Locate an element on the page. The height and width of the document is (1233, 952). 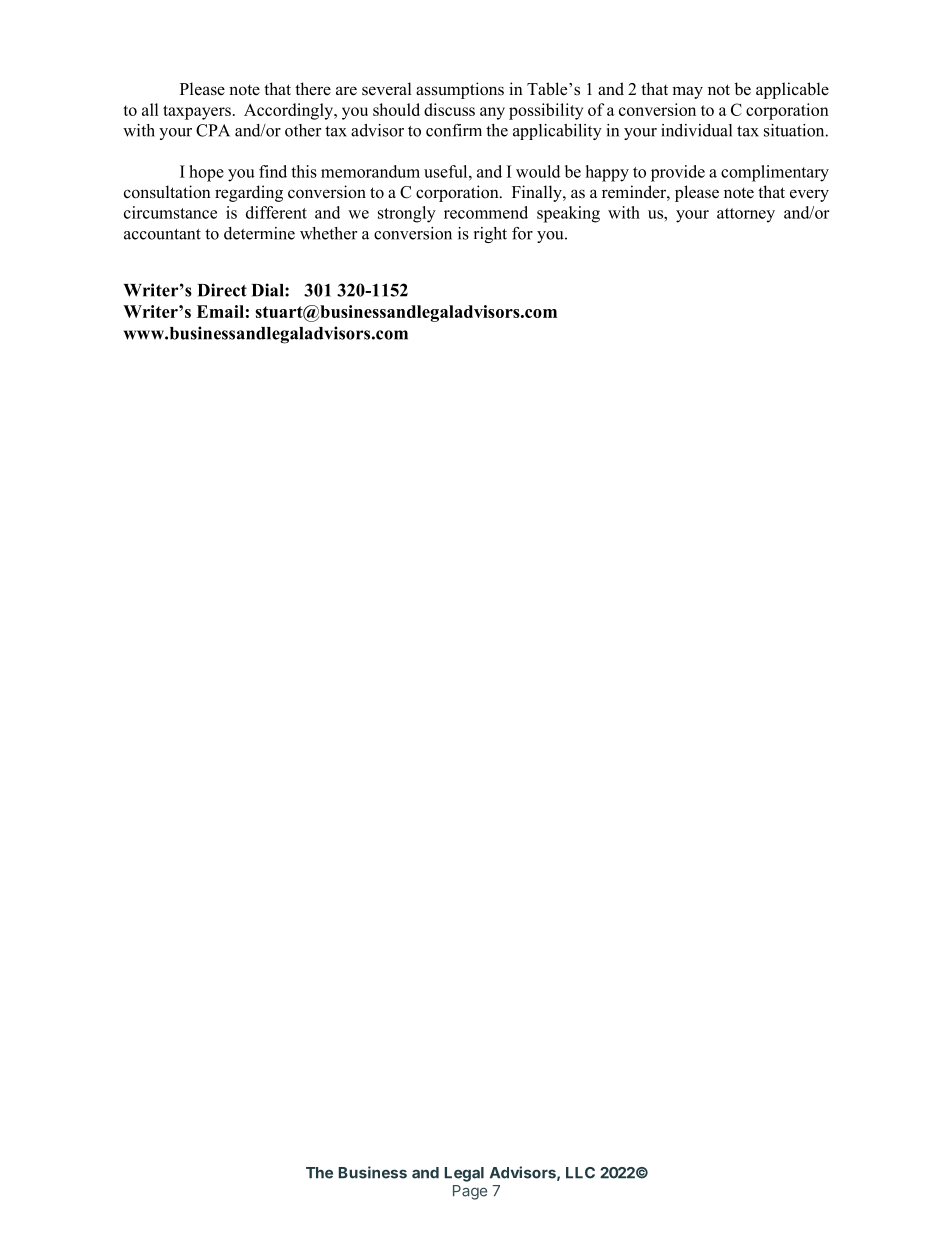
Direct is located at coordinates (222, 290).
